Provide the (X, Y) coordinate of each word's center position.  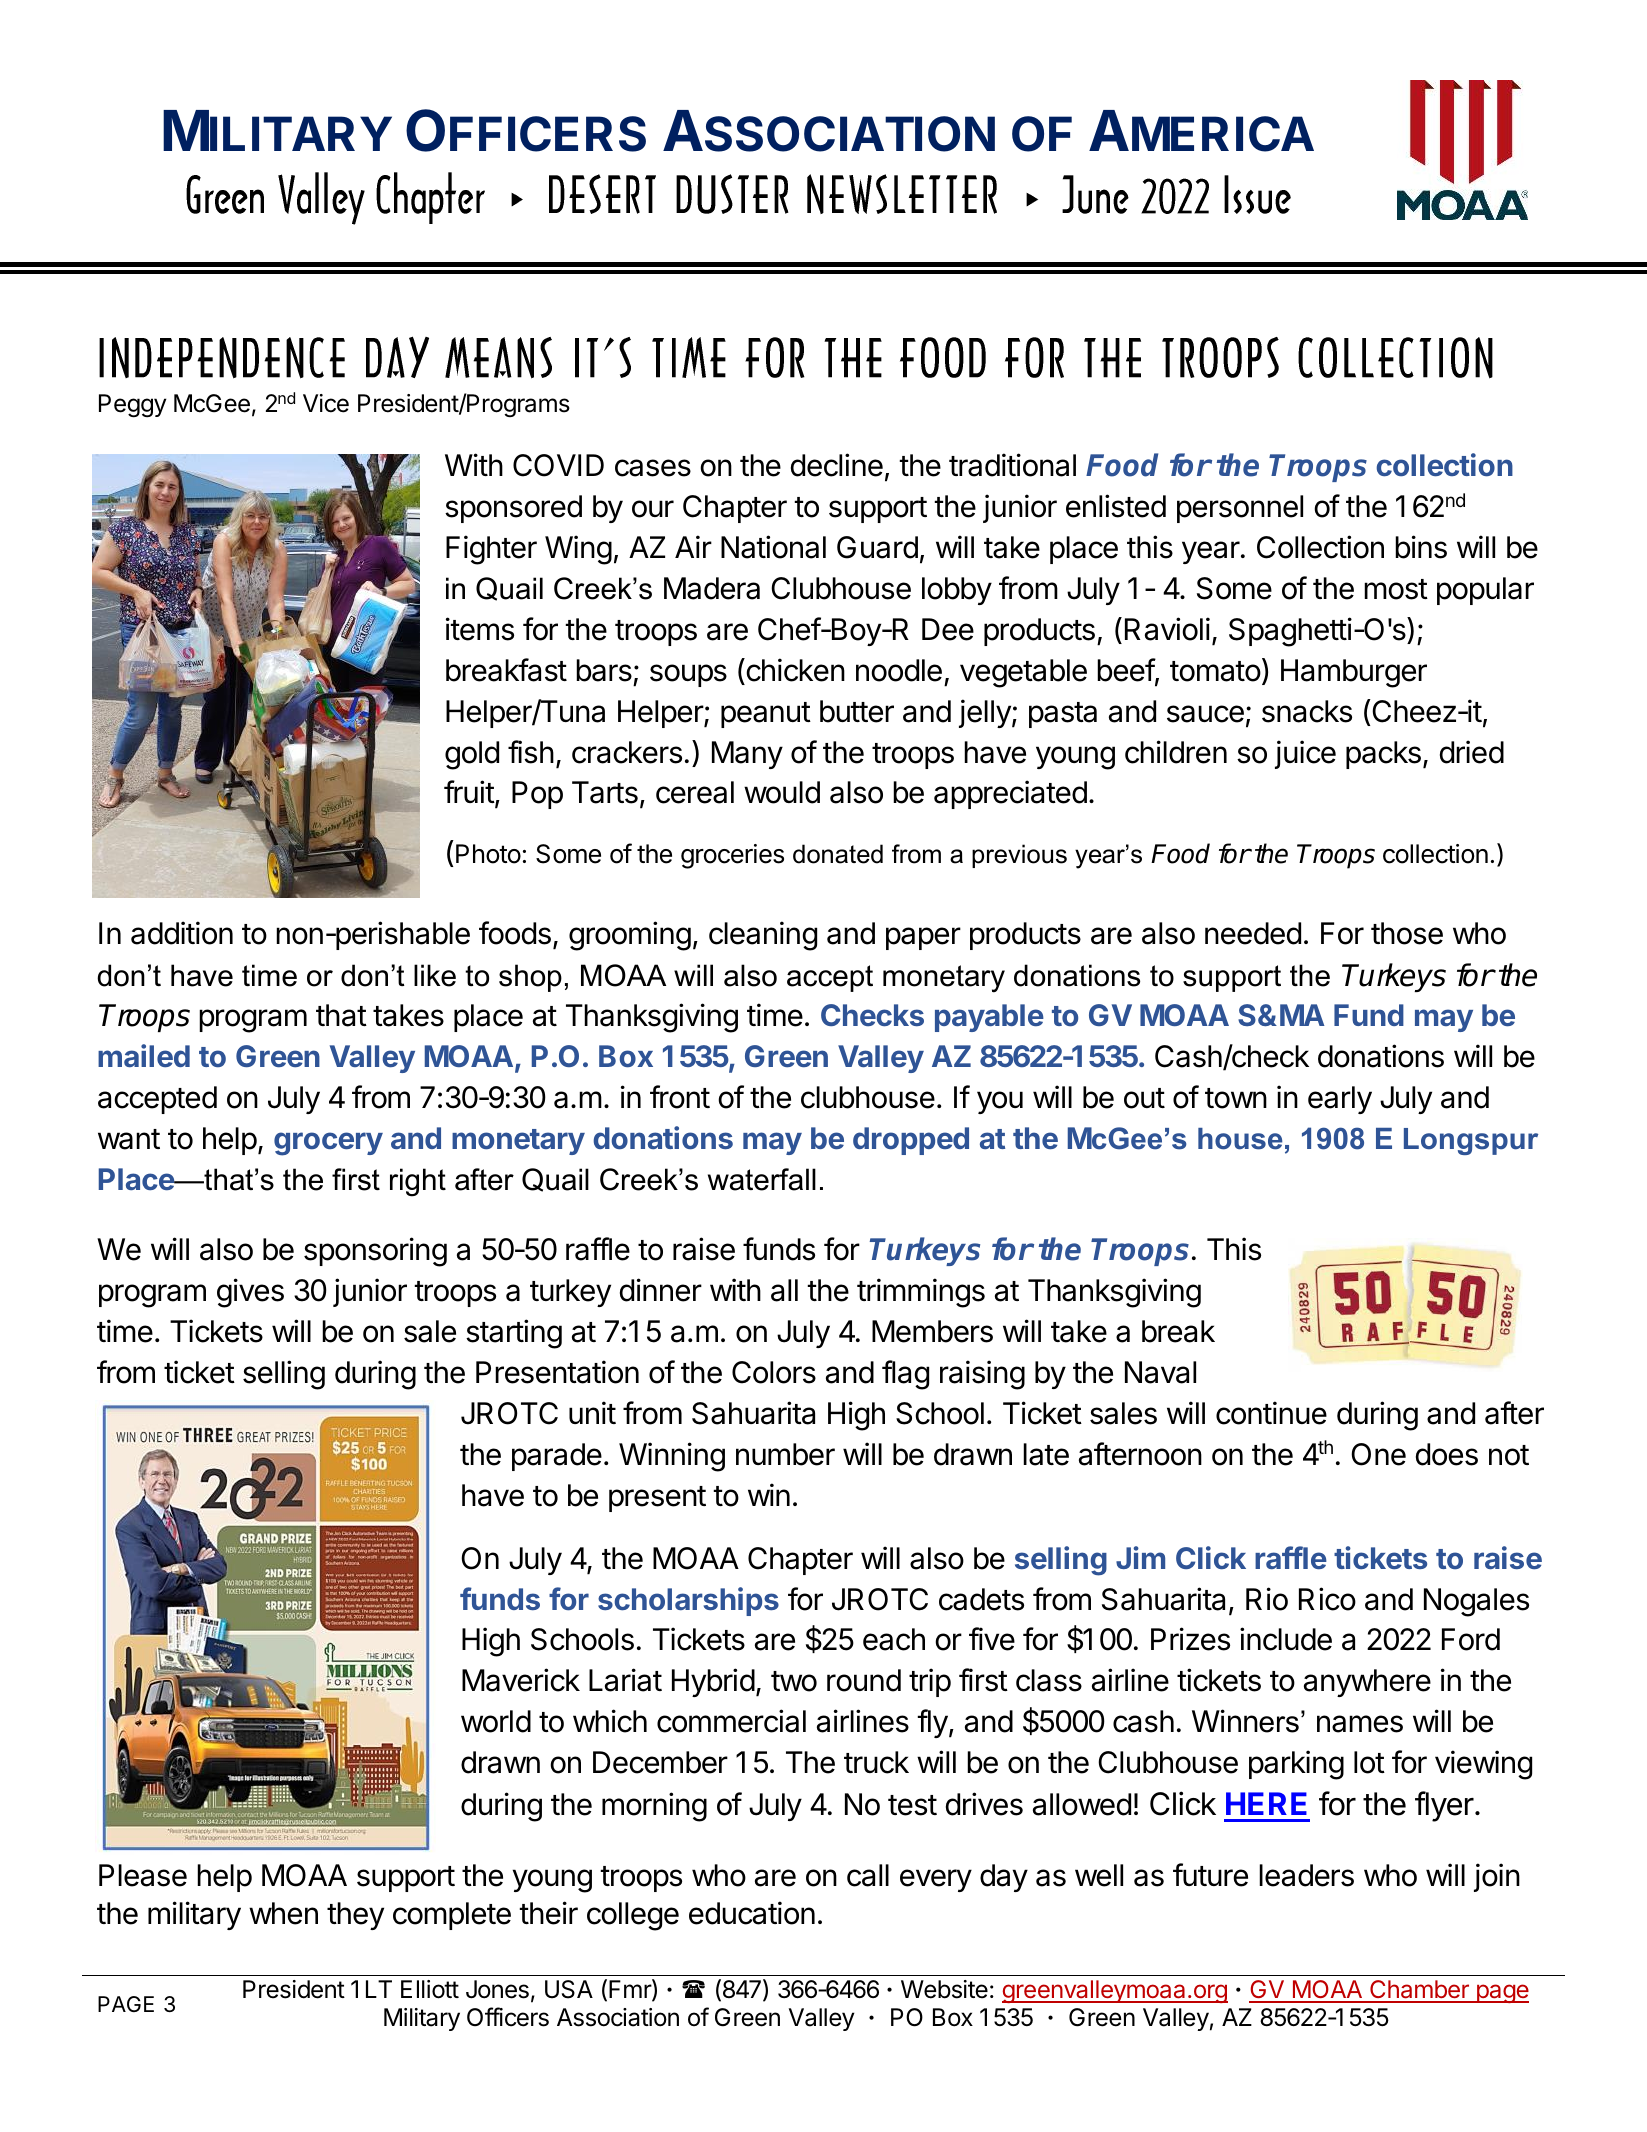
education (752, 1913)
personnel (1240, 509)
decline (837, 465)
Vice (326, 403)
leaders (1306, 1875)
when (283, 1913)
